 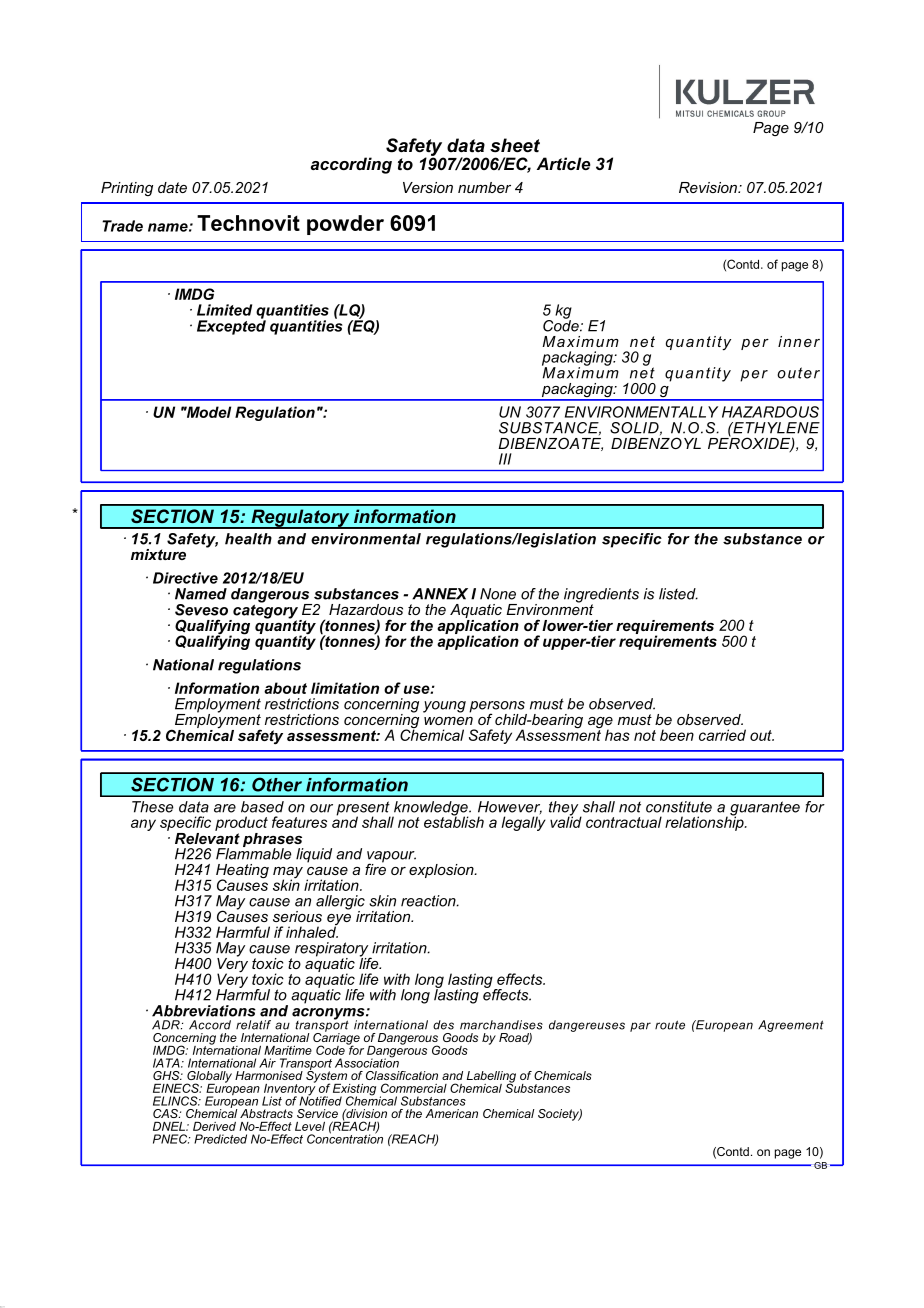 I want to click on American, so click(x=451, y=1113).
